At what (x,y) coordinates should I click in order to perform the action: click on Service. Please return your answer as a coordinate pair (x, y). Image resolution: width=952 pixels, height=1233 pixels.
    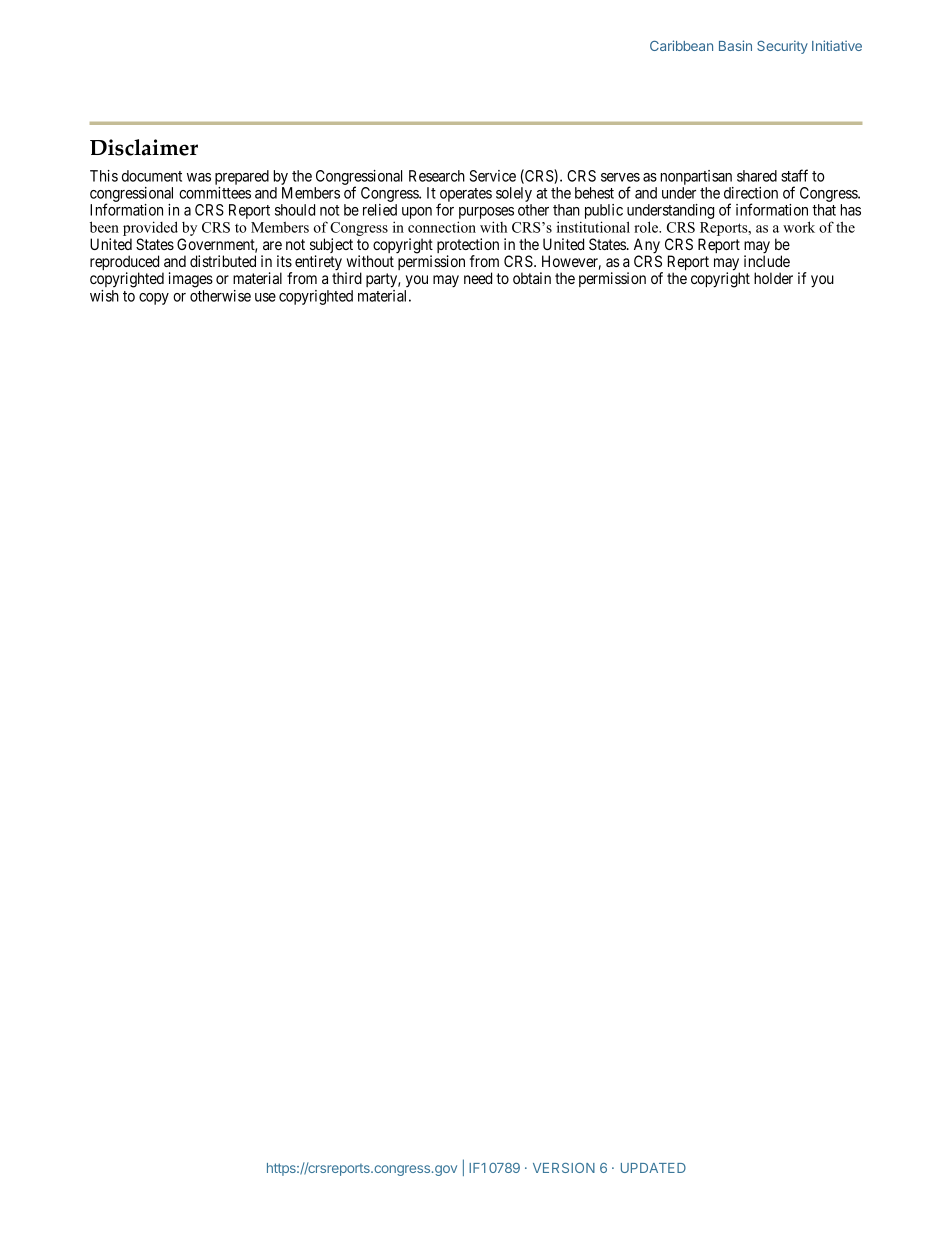
    Looking at the image, I should click on (493, 176).
